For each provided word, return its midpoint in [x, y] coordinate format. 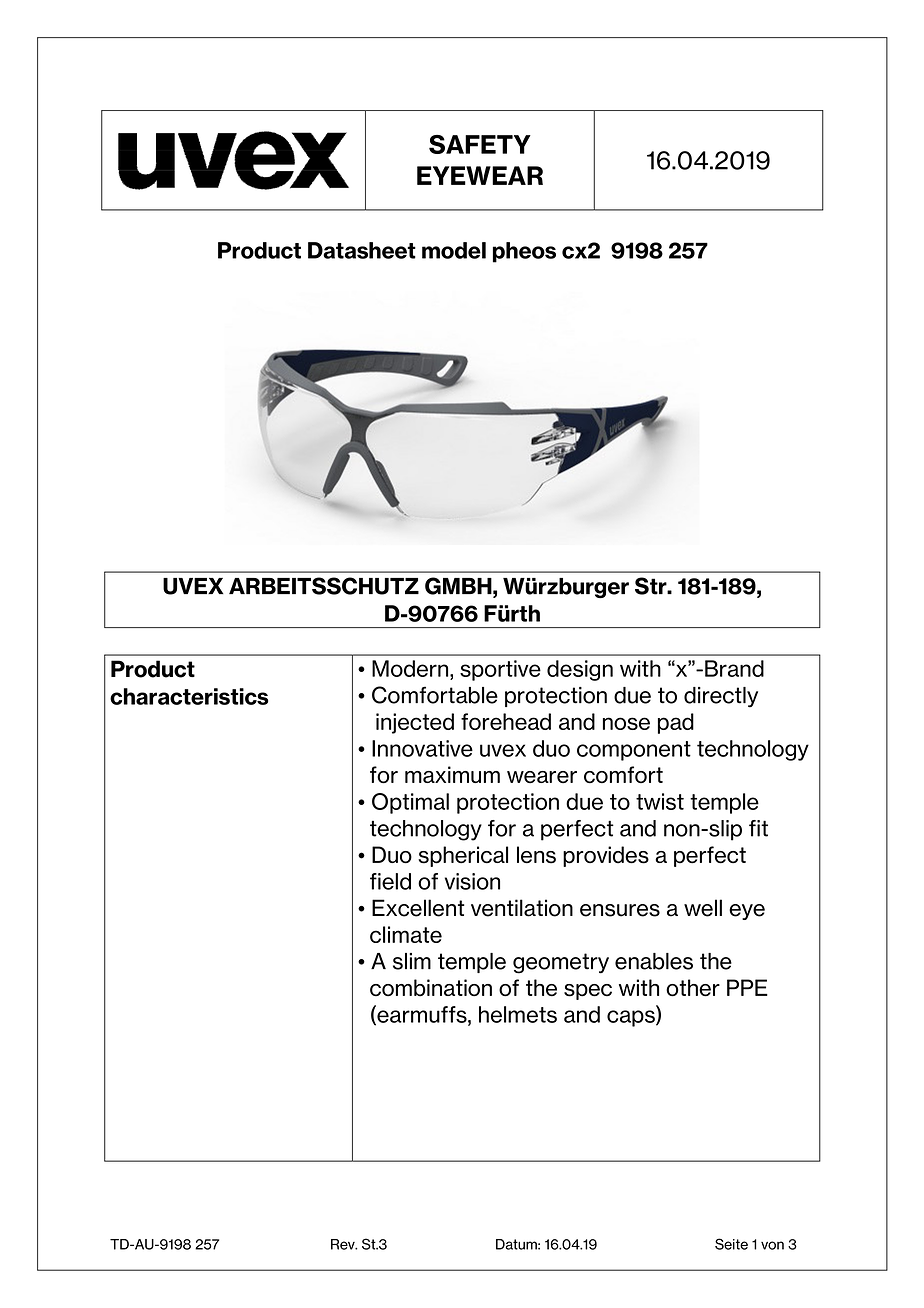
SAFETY [480, 144]
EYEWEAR [480, 175]
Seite [731, 1244]
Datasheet [362, 250]
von [772, 1245]
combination [431, 988]
